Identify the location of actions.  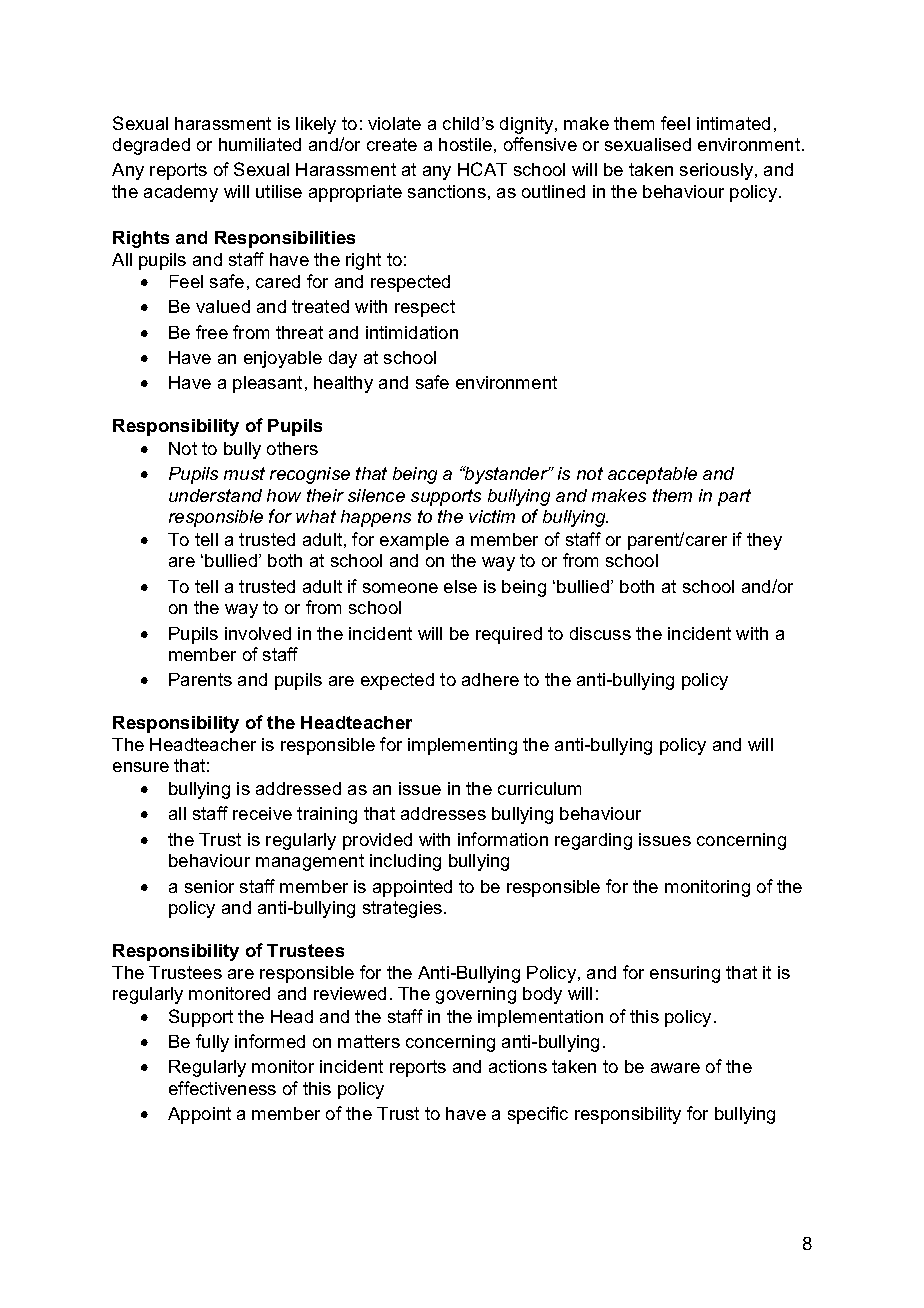
(518, 1066).
